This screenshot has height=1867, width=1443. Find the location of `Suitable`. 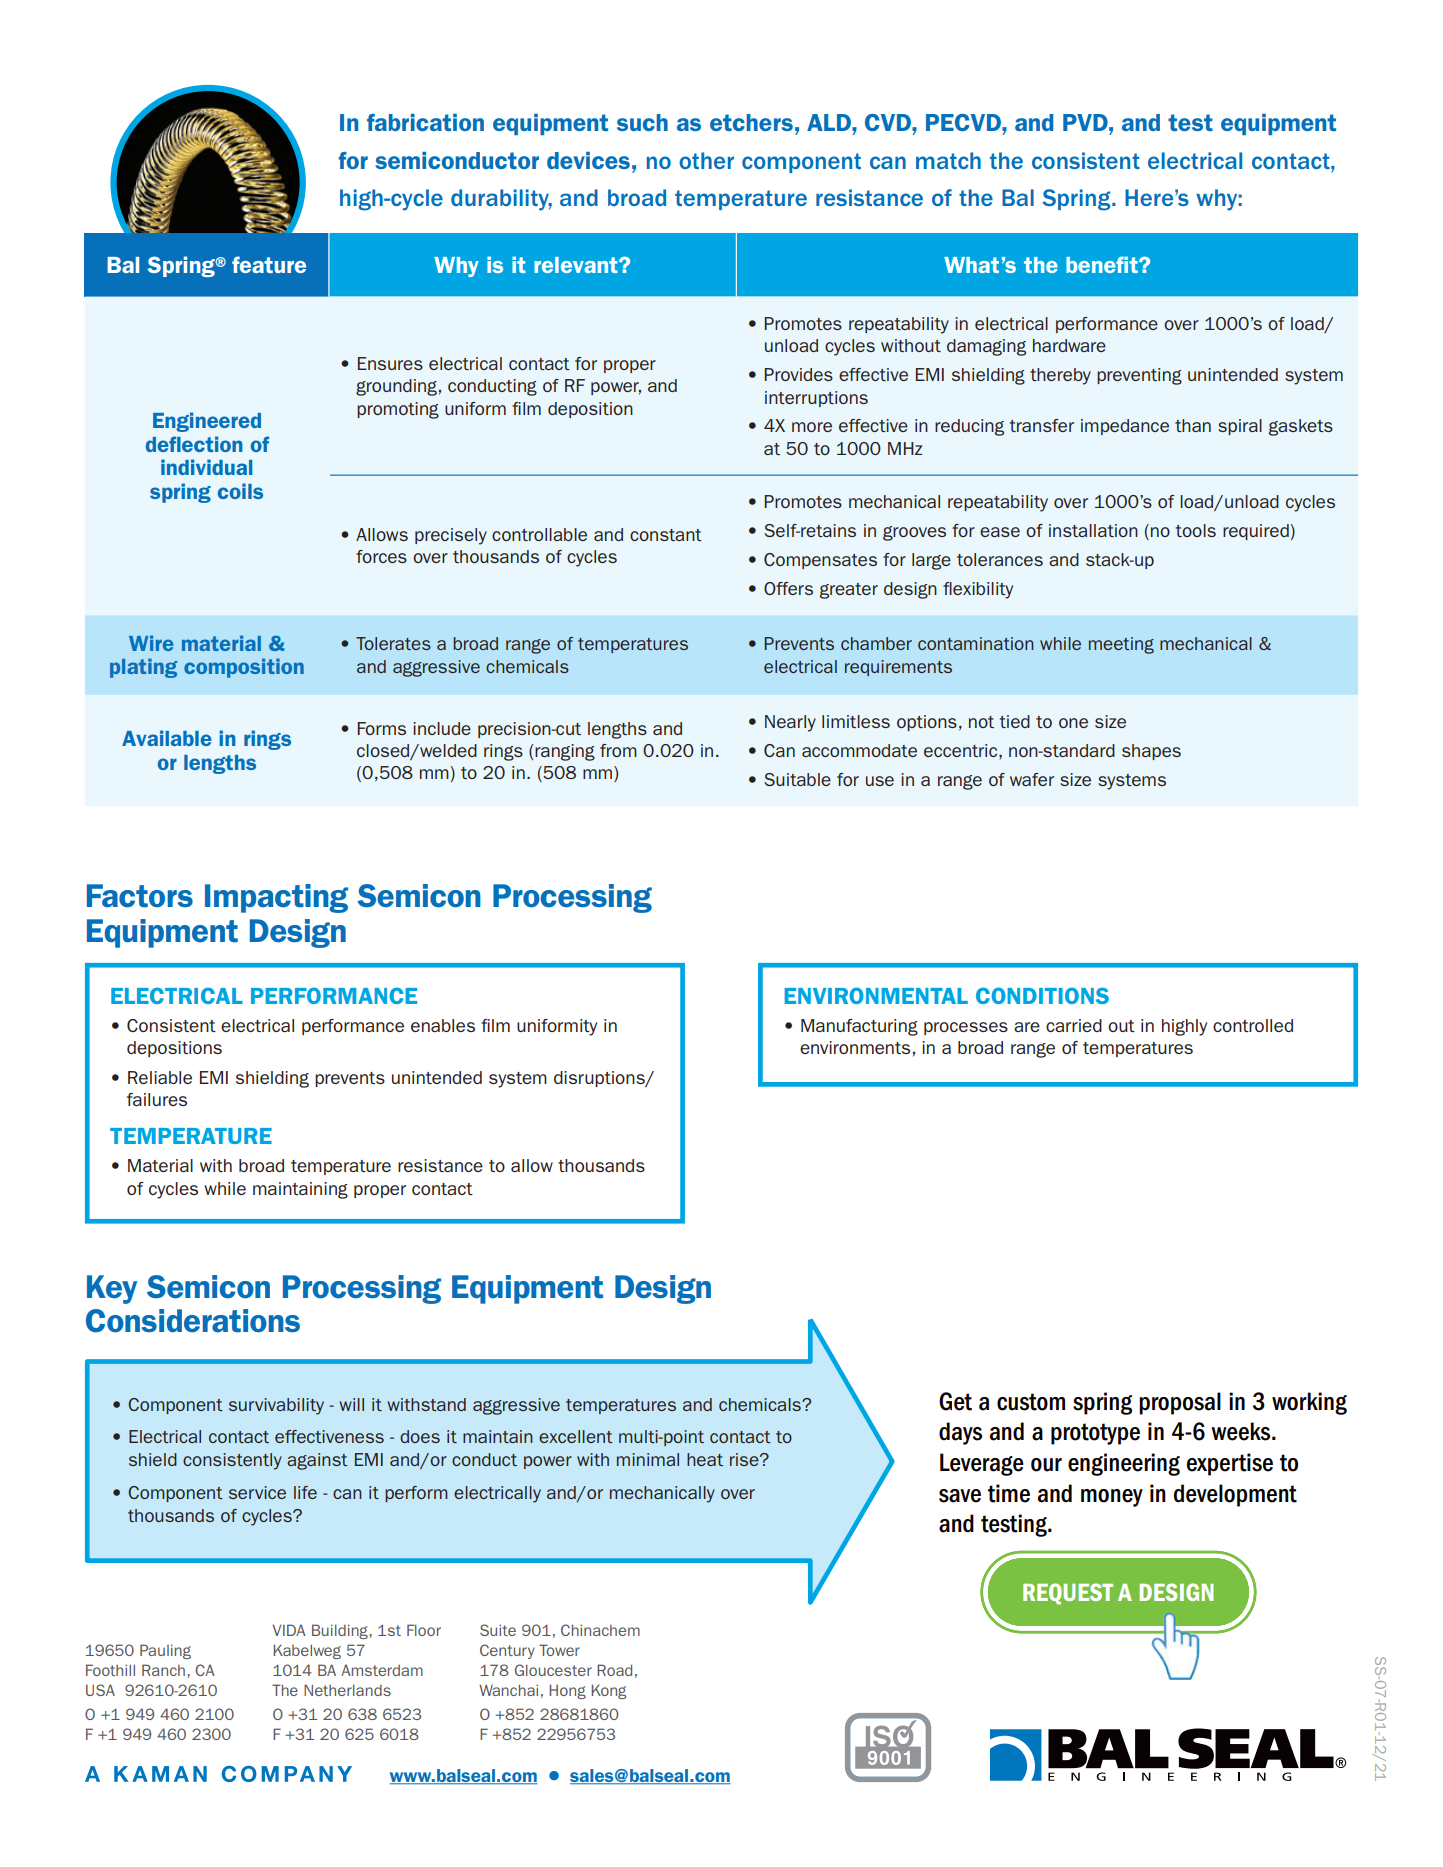

Suitable is located at coordinates (797, 779).
